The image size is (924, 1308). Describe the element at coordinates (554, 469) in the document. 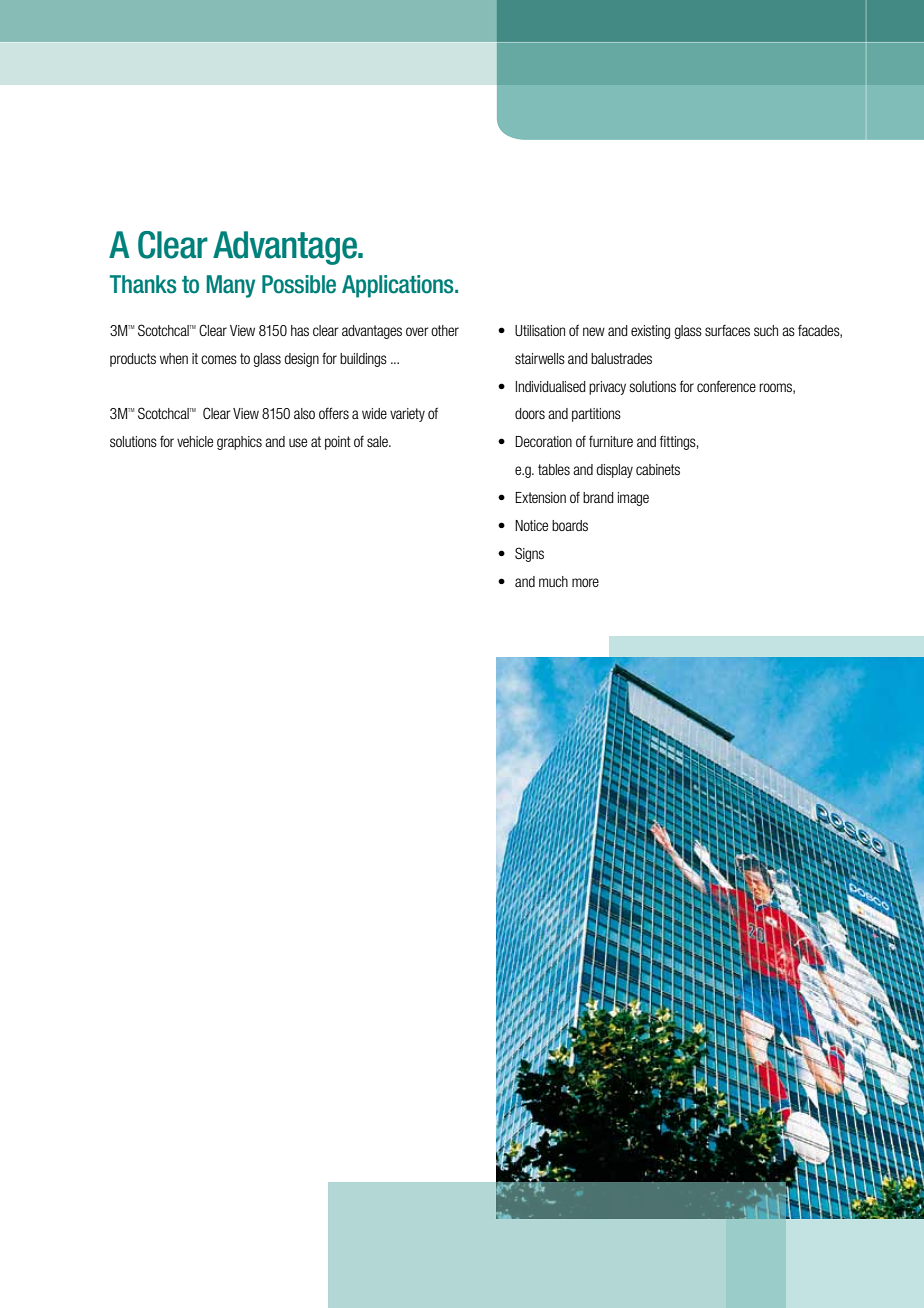

I see `tables` at that location.
